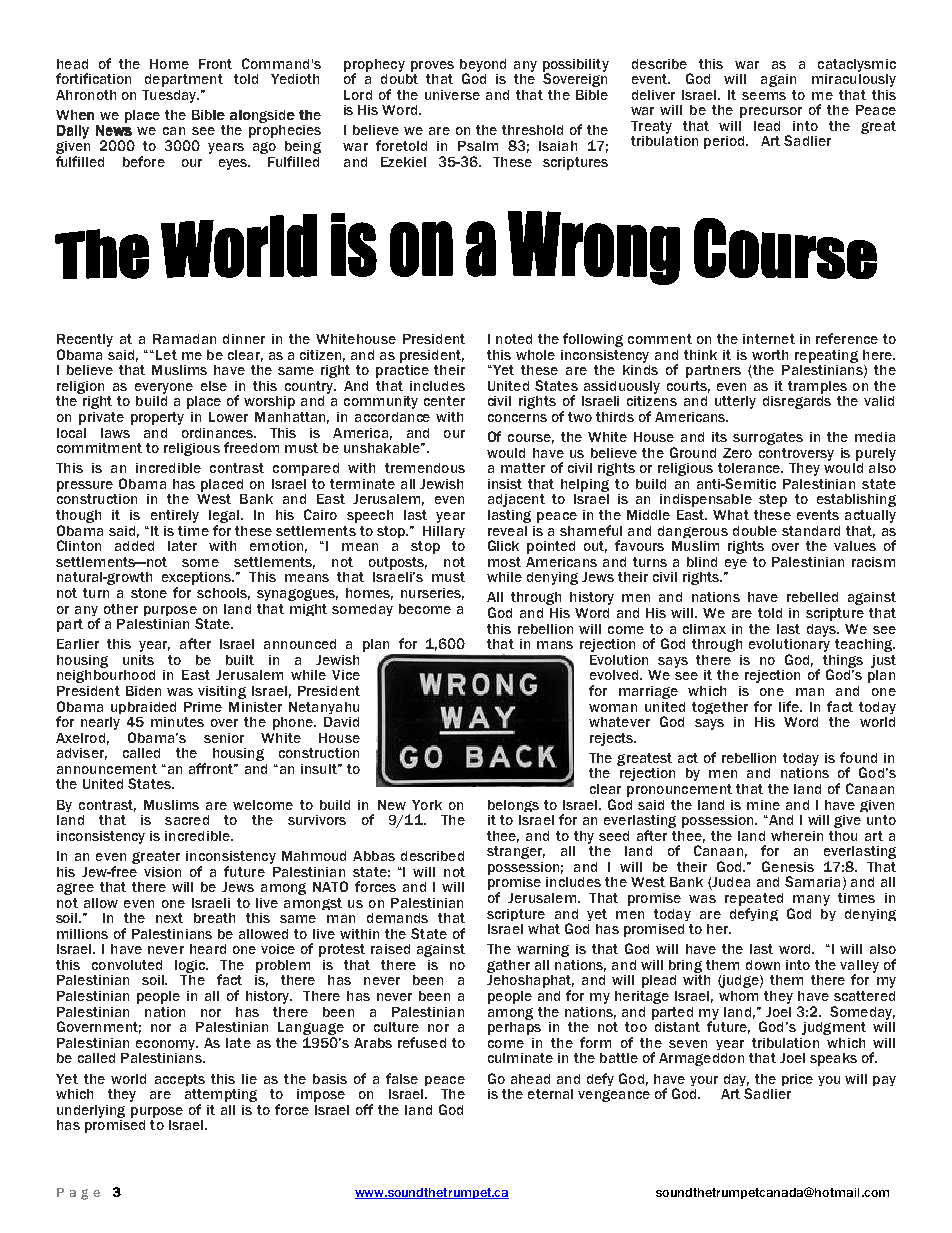 This screenshot has width=952, height=1233. I want to click on culminate, so click(520, 1058).
